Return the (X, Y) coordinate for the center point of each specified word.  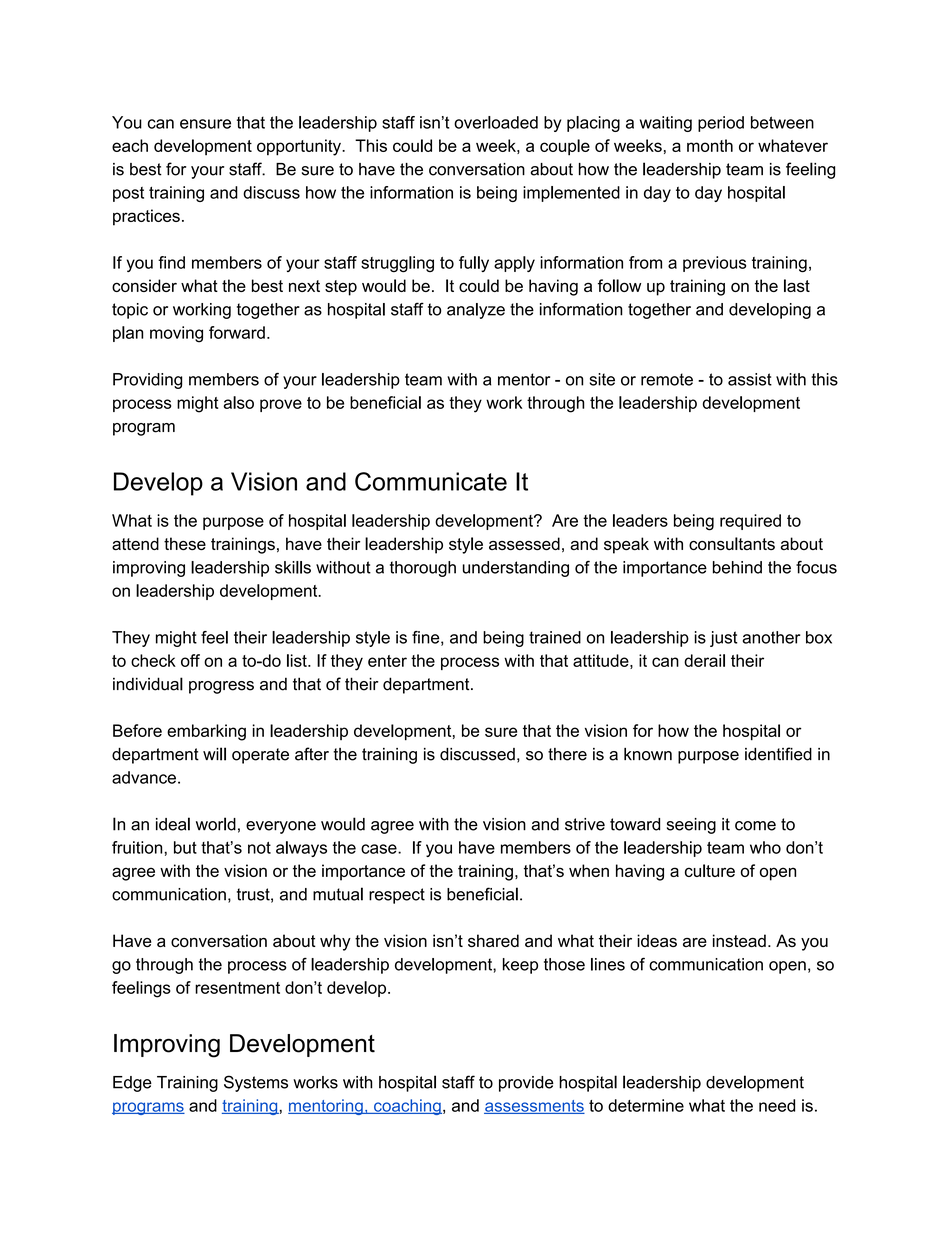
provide (526, 1084)
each (130, 145)
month (710, 145)
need (777, 1105)
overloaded (496, 122)
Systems (256, 1083)
